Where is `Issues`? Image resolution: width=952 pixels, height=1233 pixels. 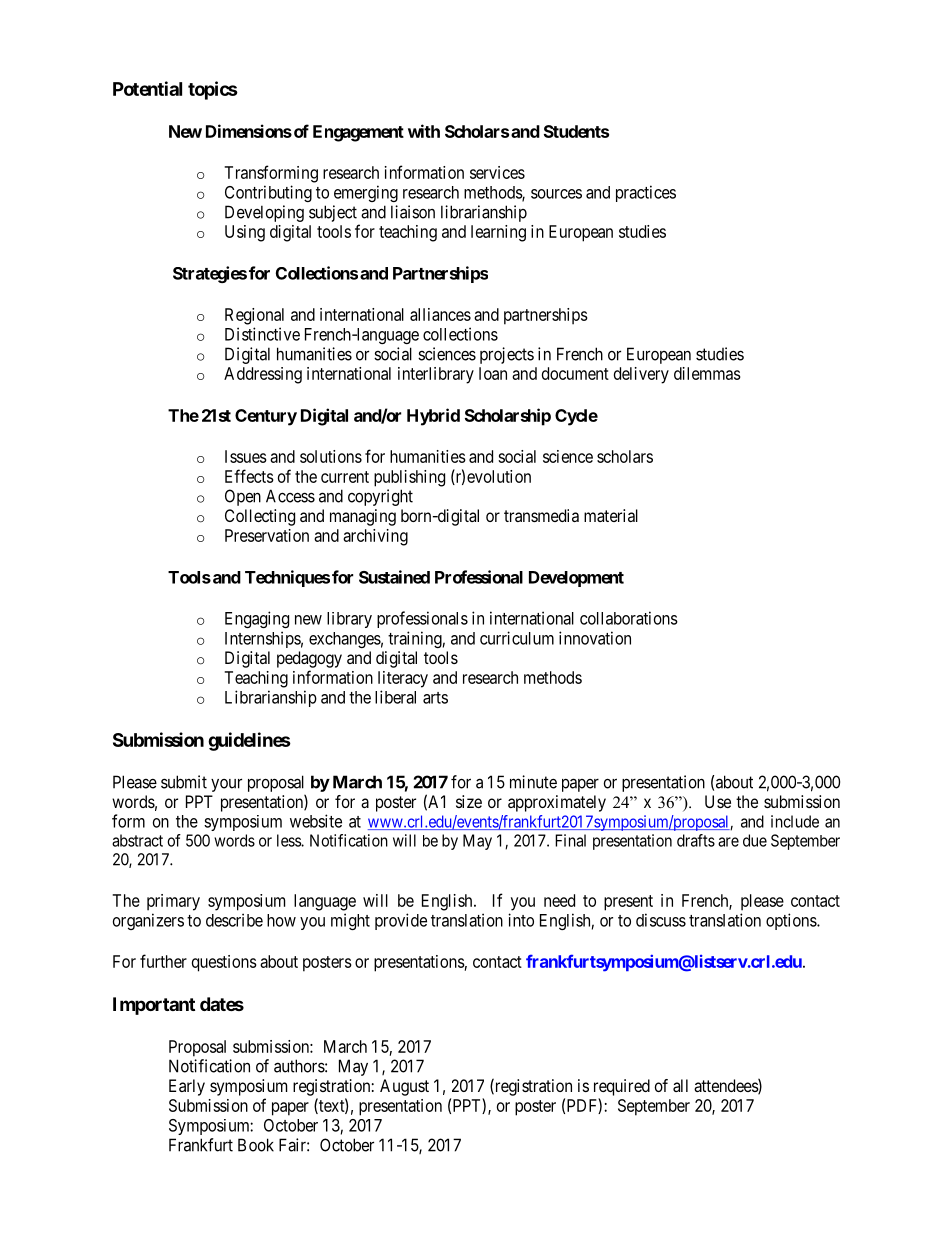
Issues is located at coordinates (246, 456).
